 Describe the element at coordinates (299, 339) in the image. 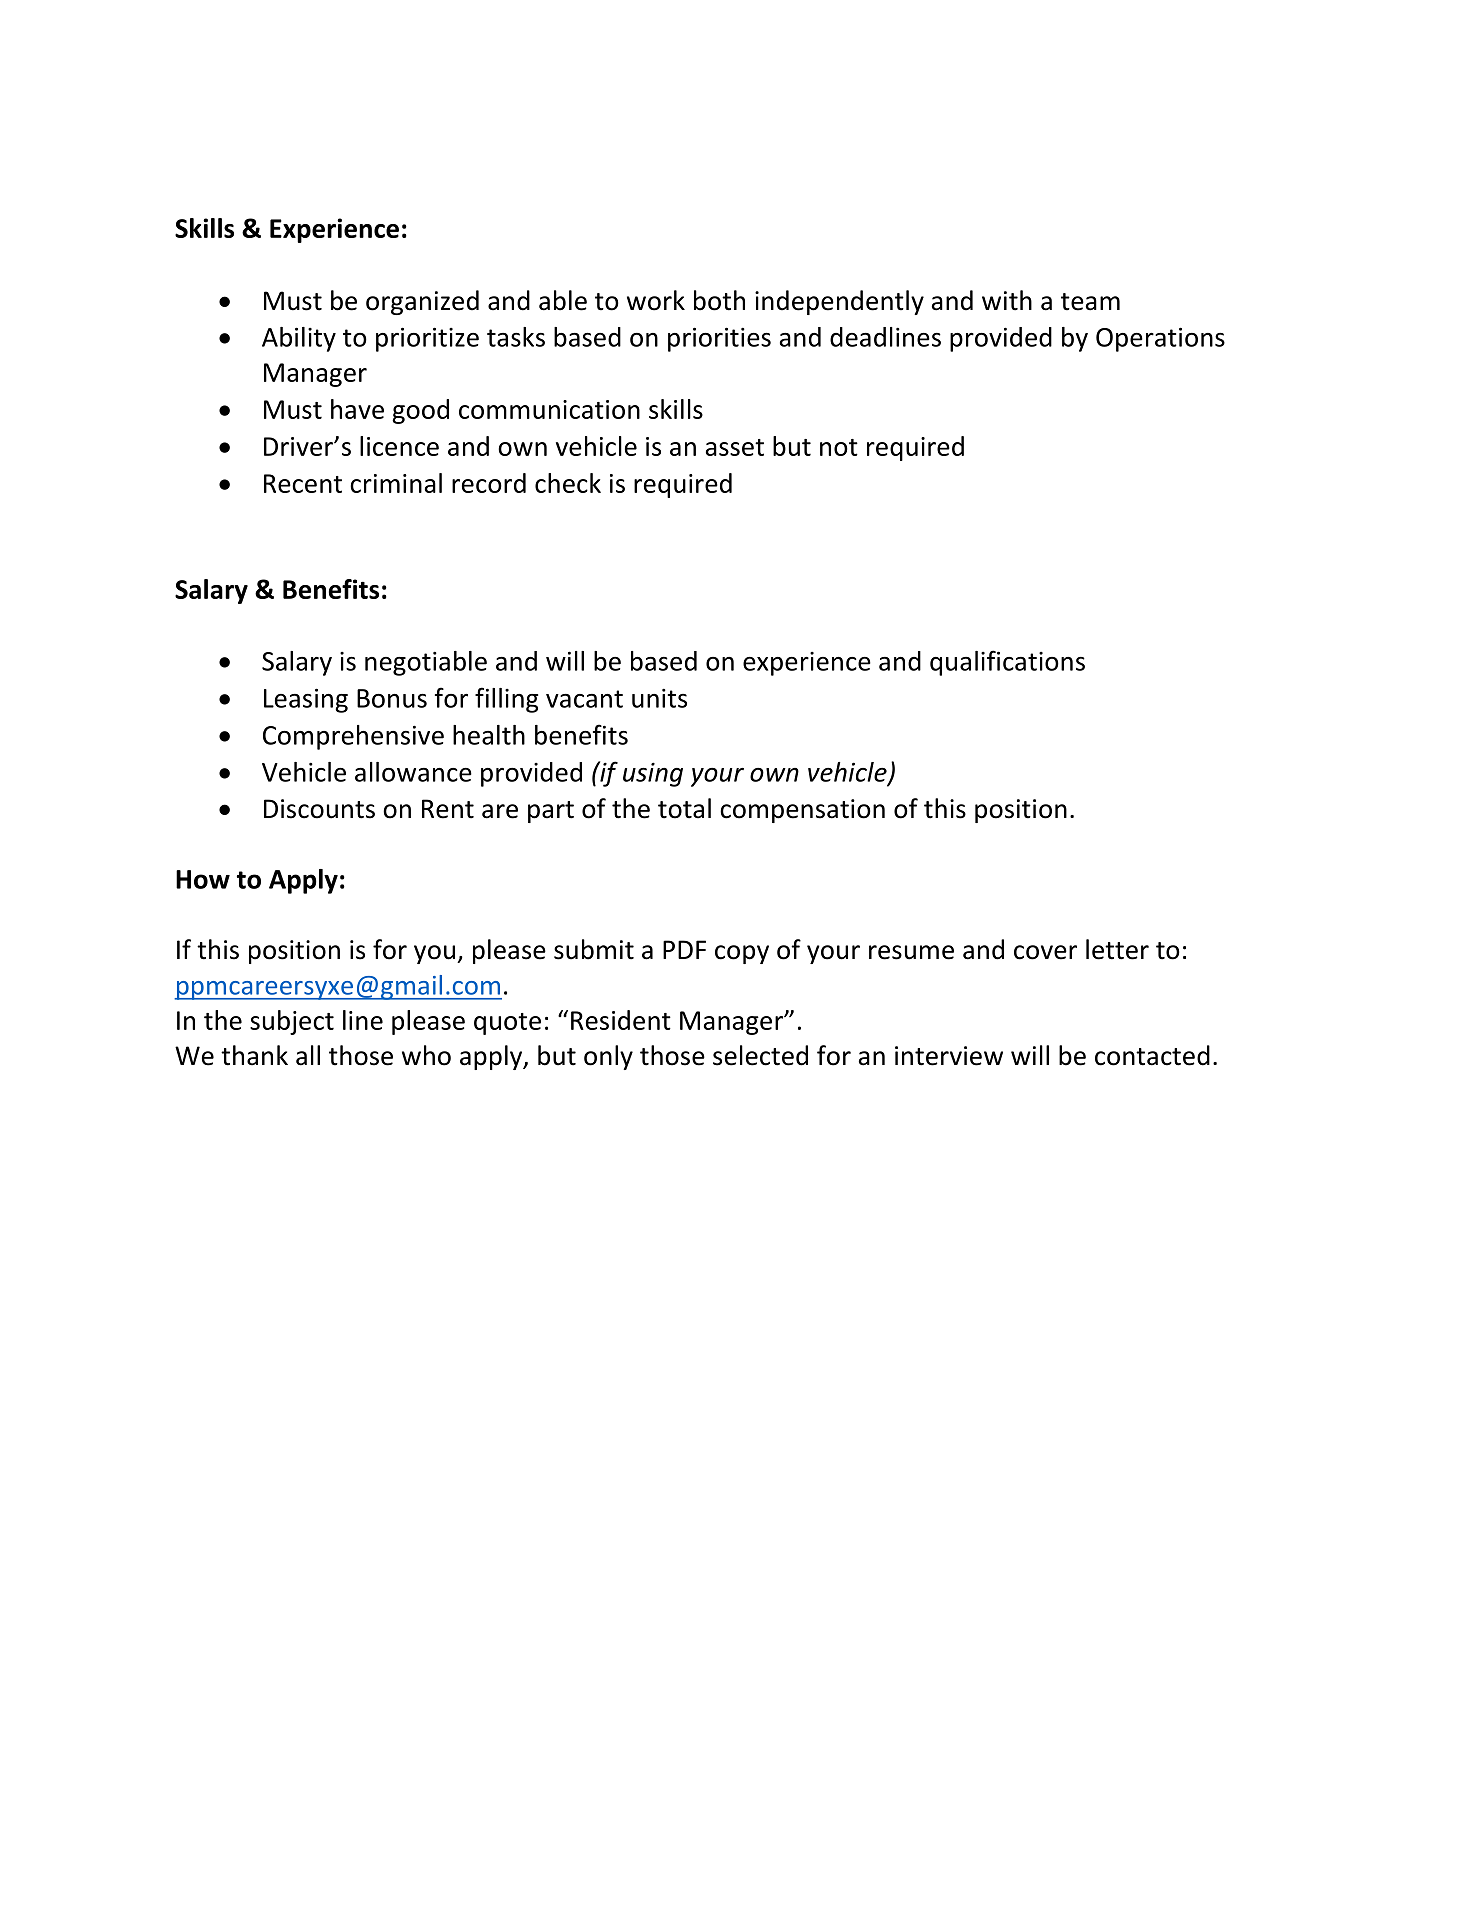

I see `Ability` at that location.
